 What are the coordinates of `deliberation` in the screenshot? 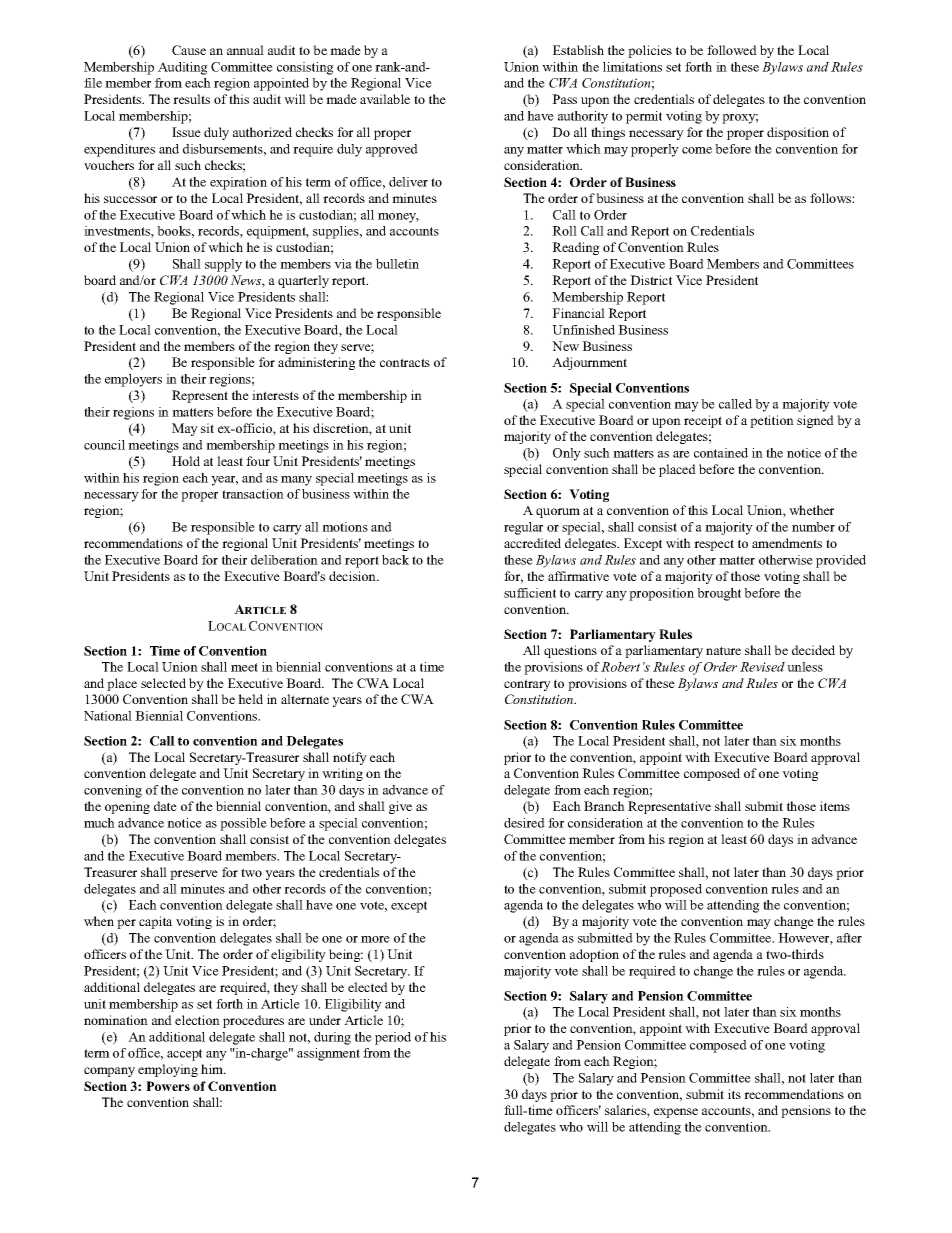 It's located at (284, 560).
